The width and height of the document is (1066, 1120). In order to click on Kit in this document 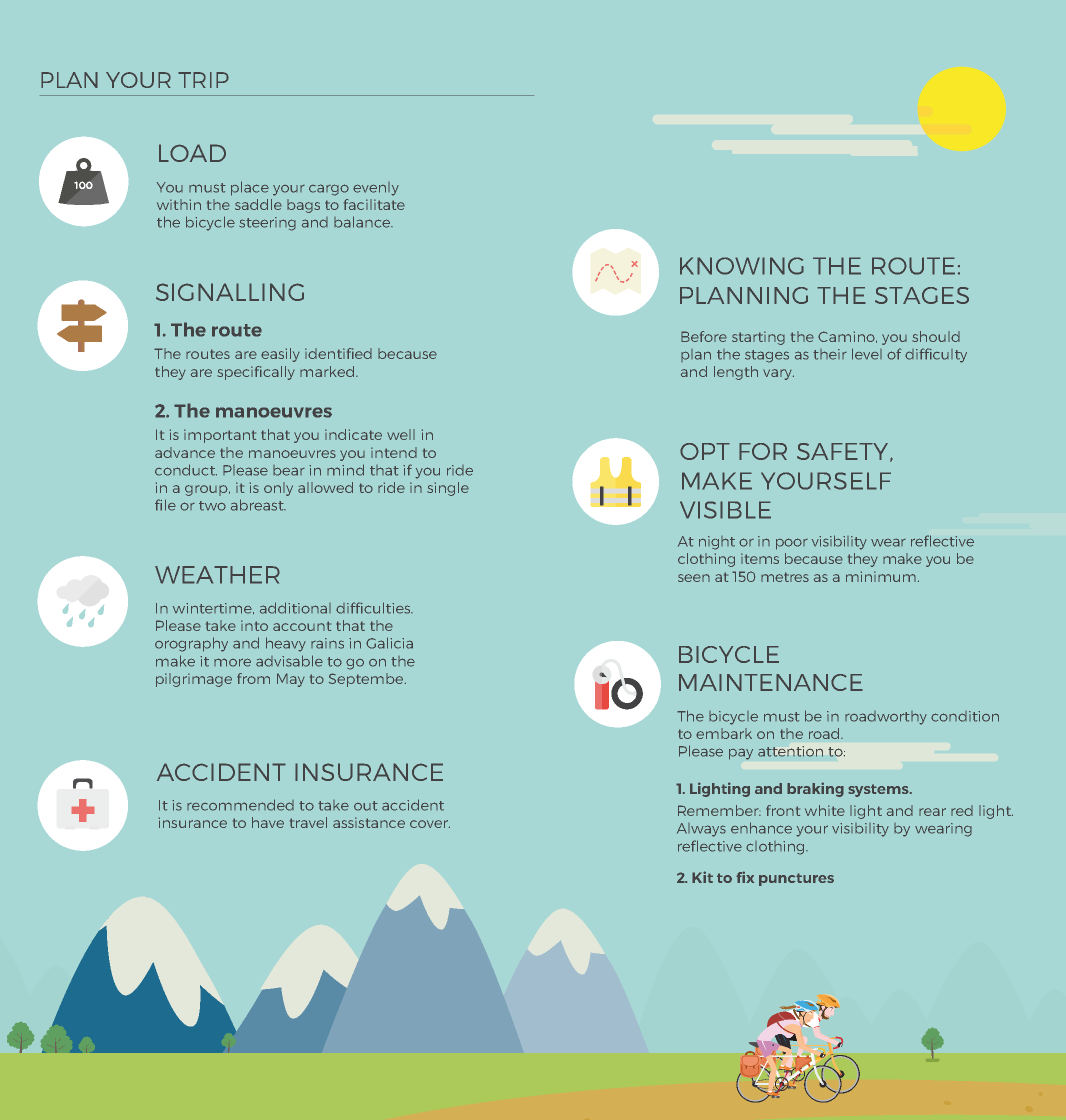, I will do `click(702, 877)`.
